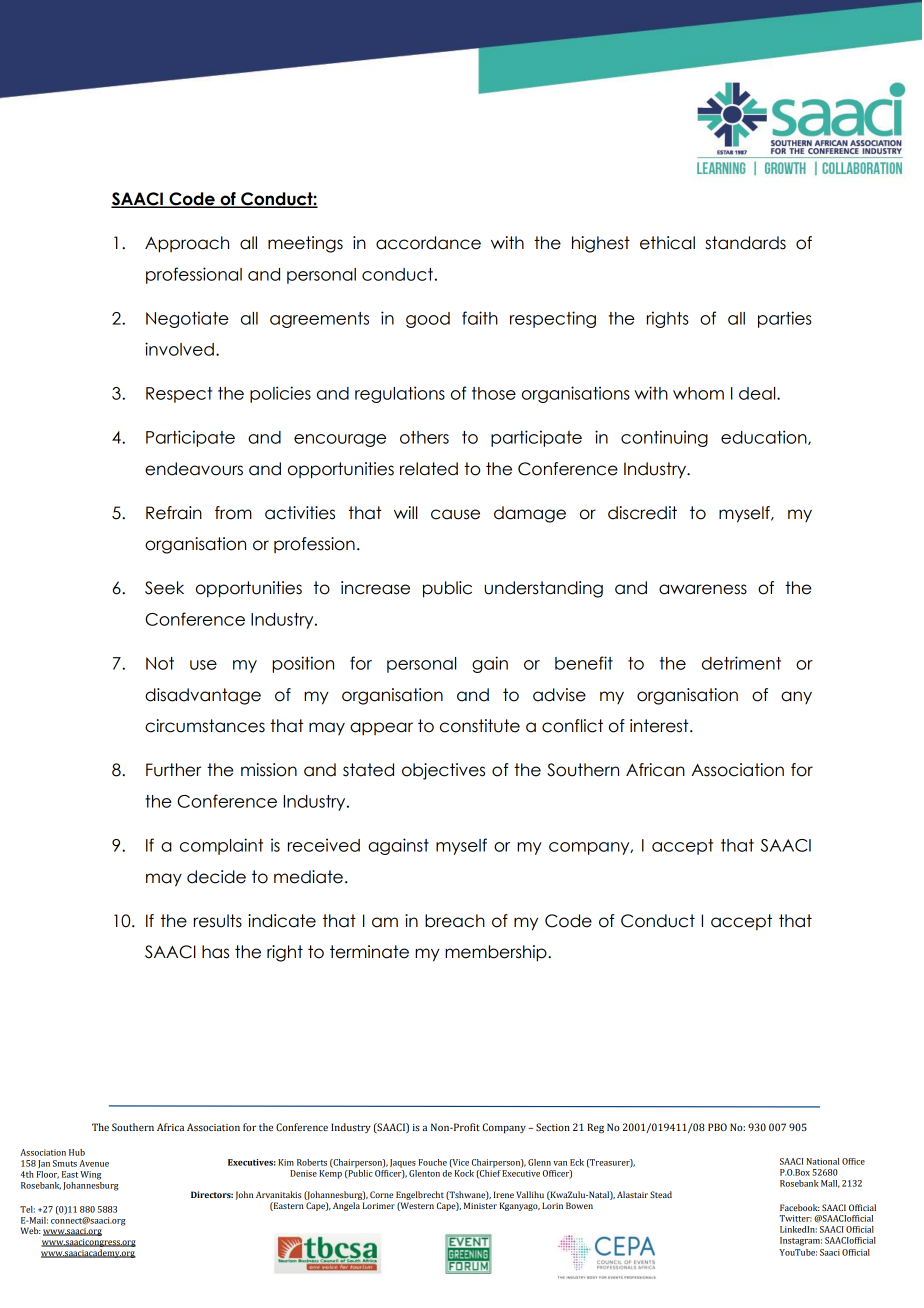 The height and width of the page is (1308, 924). I want to click on accordance, so click(428, 243).
